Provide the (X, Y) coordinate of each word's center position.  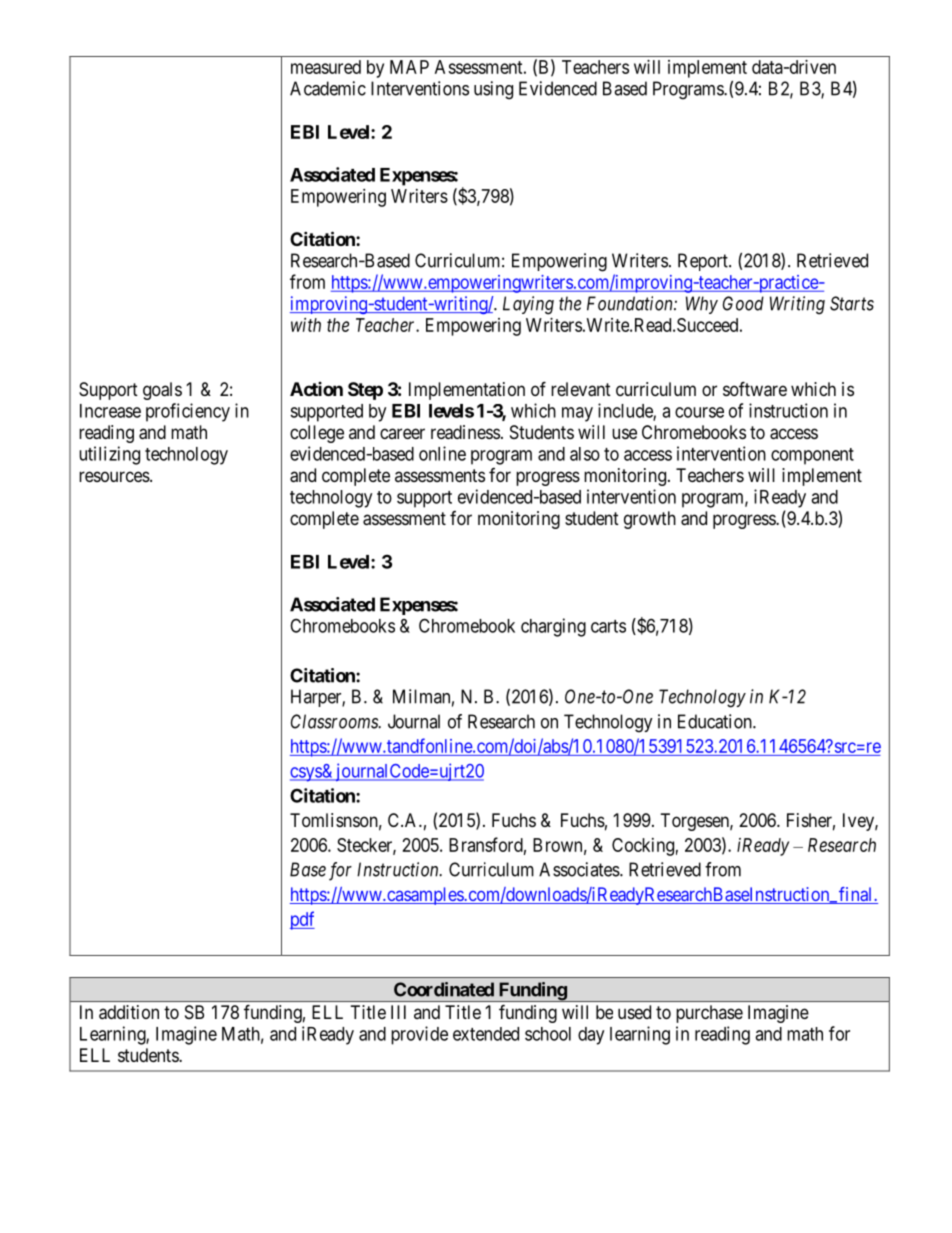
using (493, 90)
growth (650, 520)
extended (486, 1034)
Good (743, 303)
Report (704, 262)
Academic (328, 88)
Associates (580, 869)
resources (114, 476)
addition (129, 1012)
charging (553, 627)
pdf (302, 920)
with (306, 325)
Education (716, 721)
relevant (581, 389)
